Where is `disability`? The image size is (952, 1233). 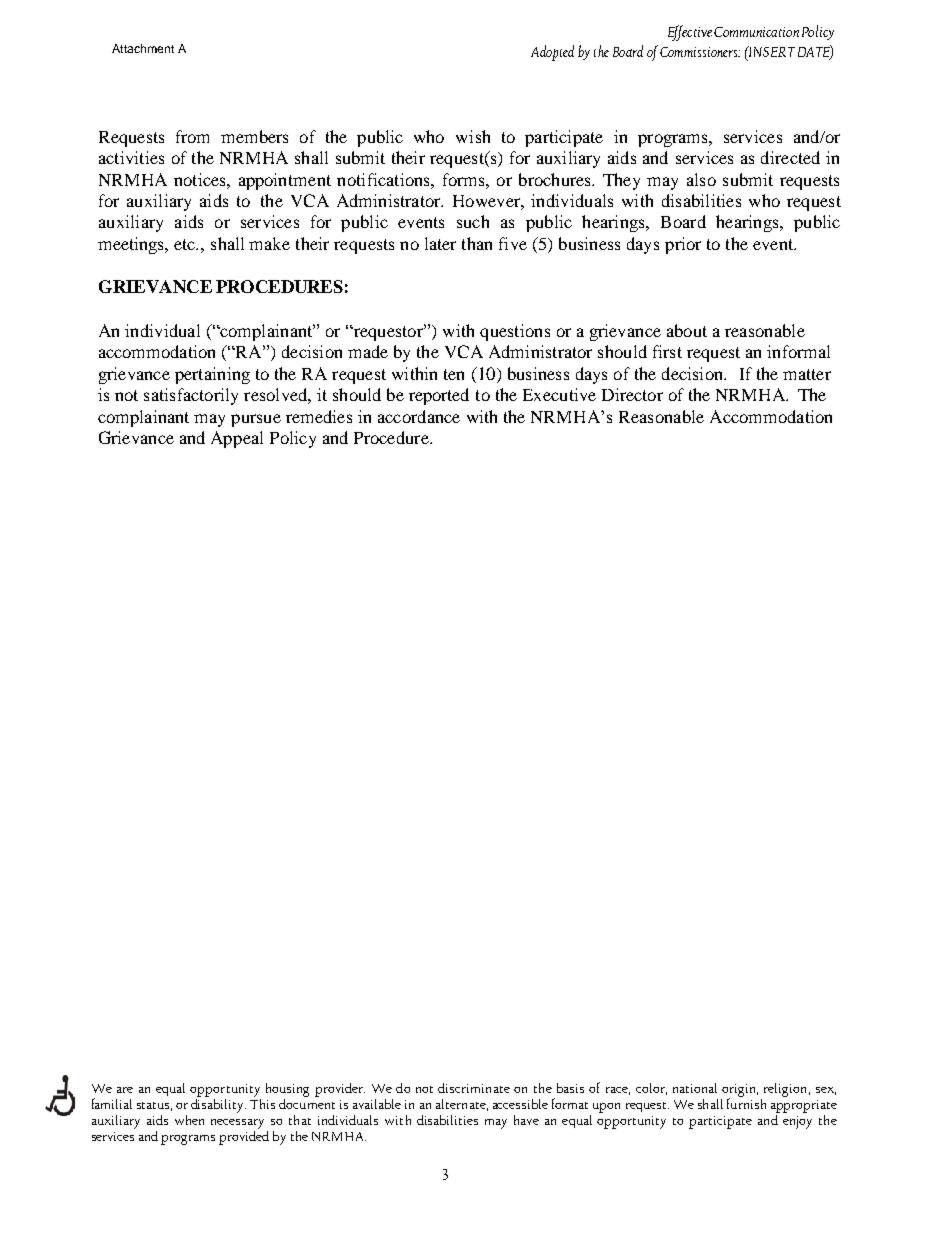
disability is located at coordinates (218, 1104).
